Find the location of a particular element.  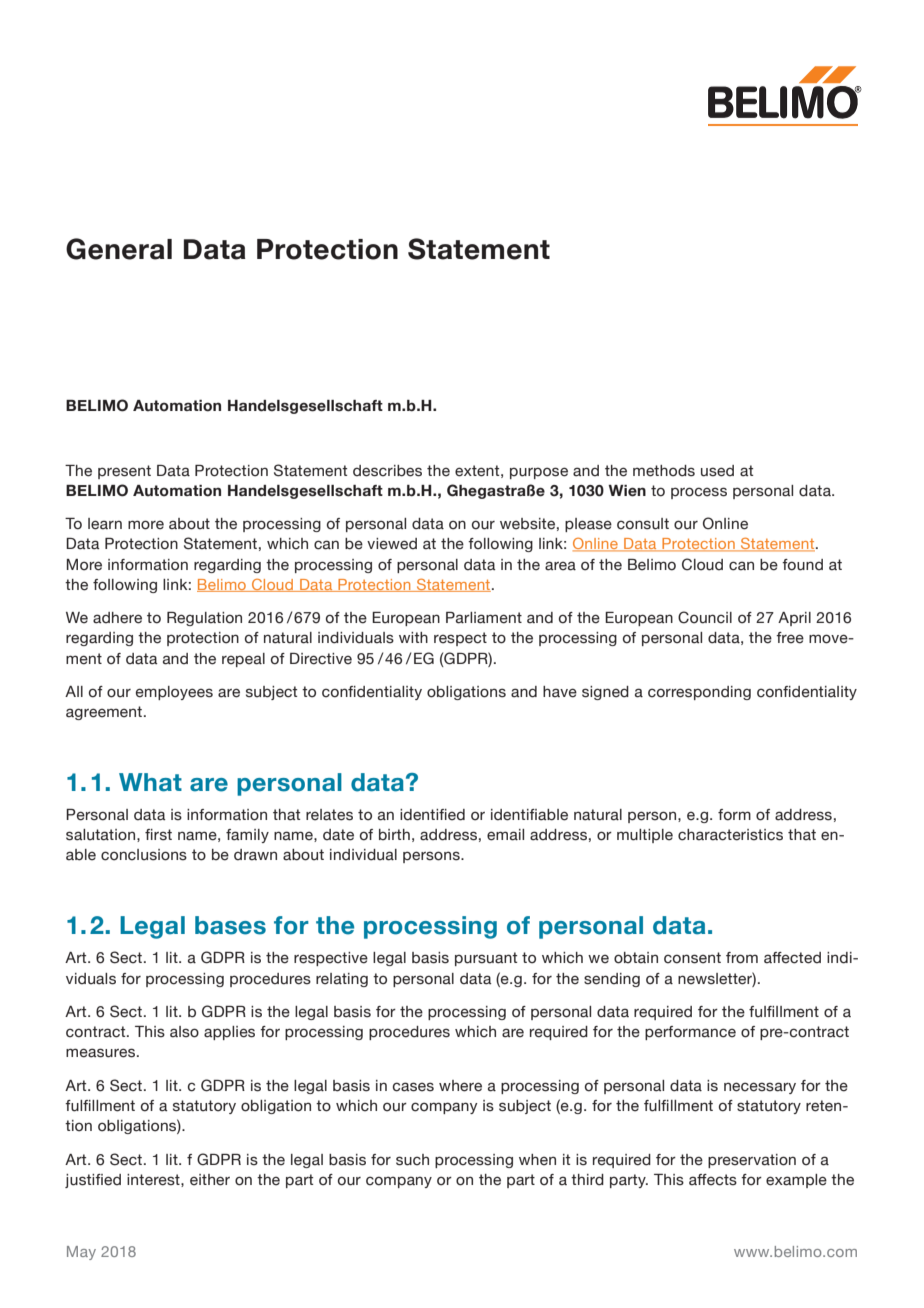

corresponding is located at coordinates (699, 693).
